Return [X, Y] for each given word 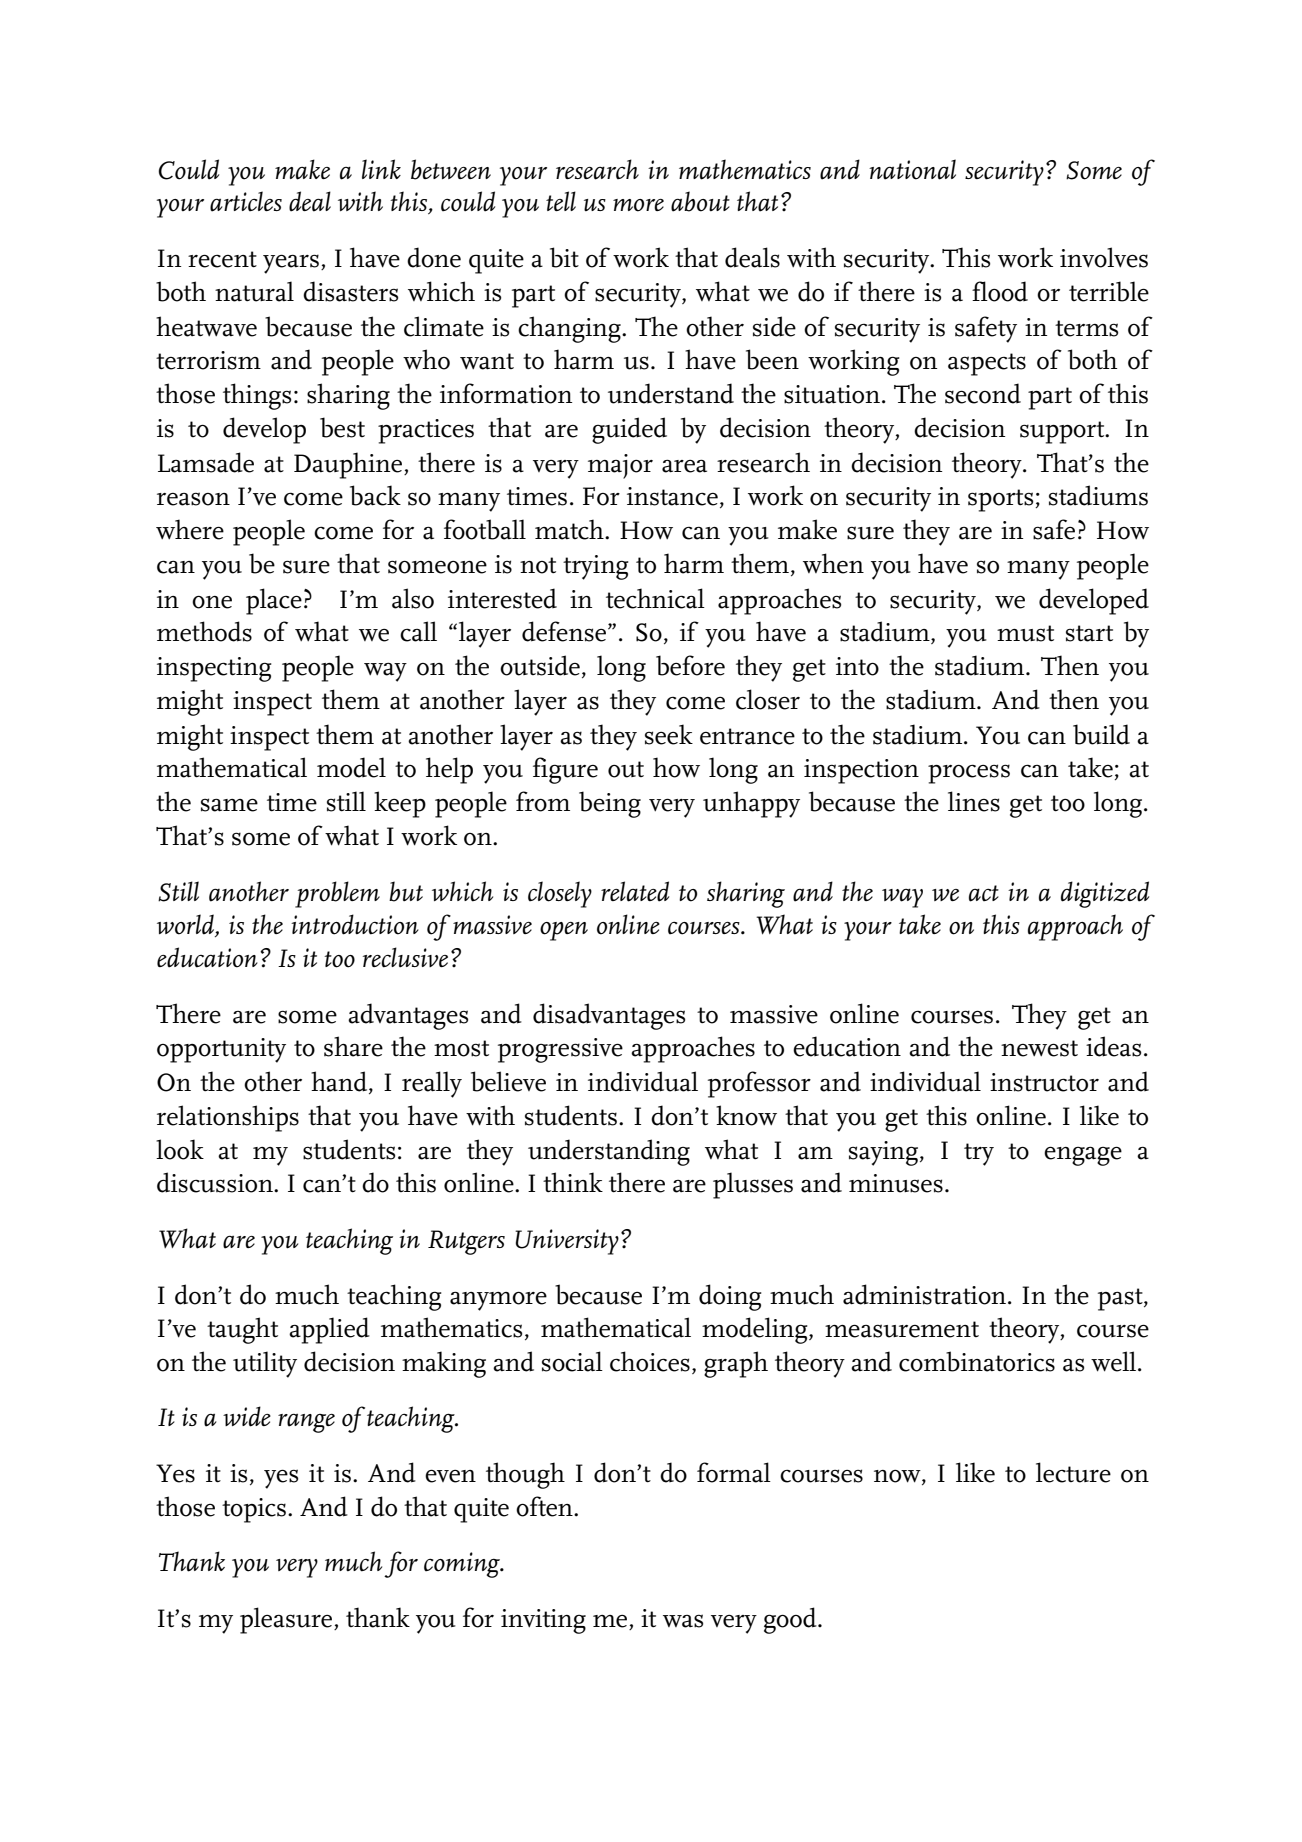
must [1025, 633]
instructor [1044, 1082]
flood [1000, 291]
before [690, 665]
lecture [1073, 1472]
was [683, 1621]
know [746, 1115]
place [274, 601]
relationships [228, 1118]
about [700, 201]
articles [246, 201]
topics [254, 1510]
